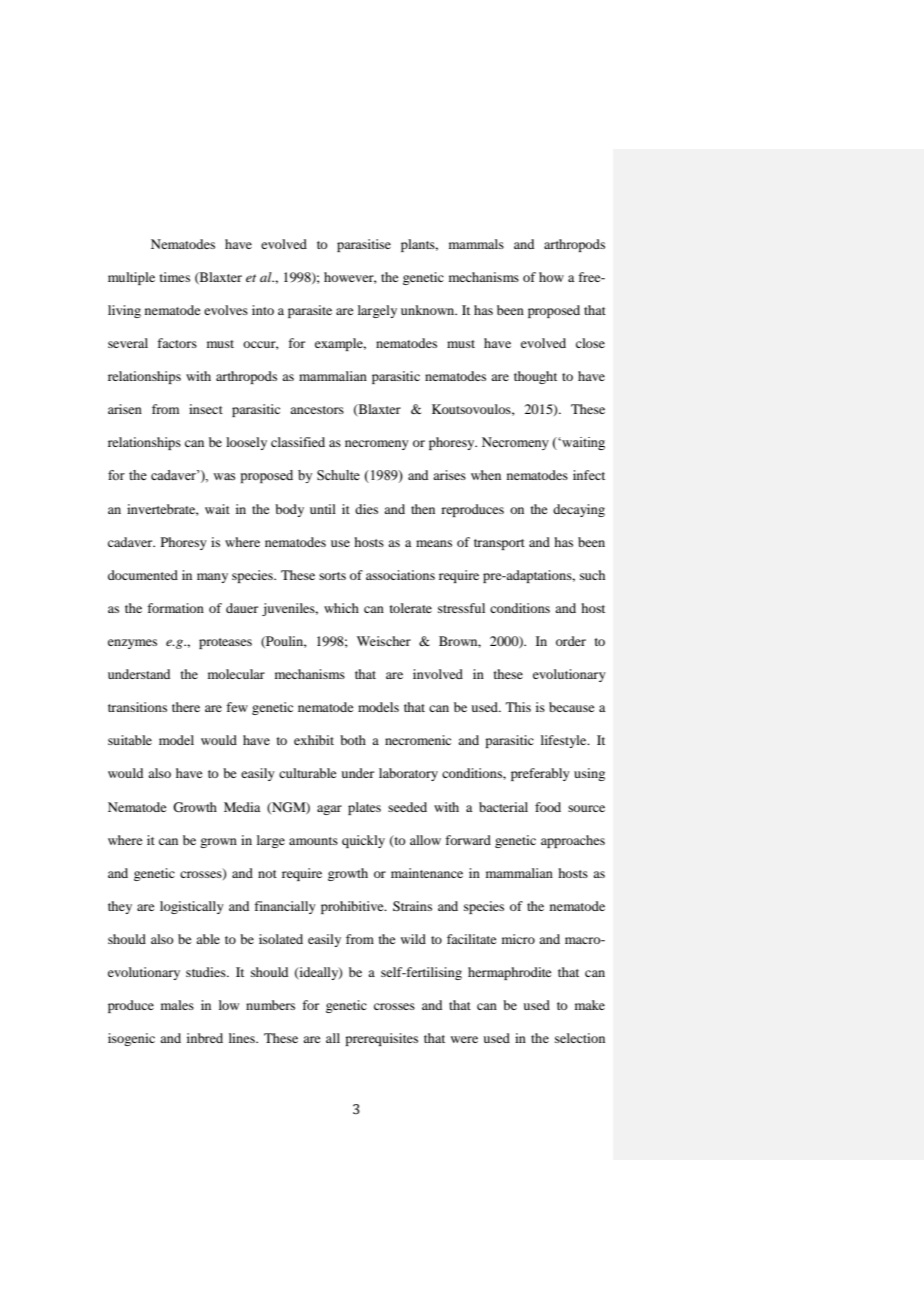 Image resolution: width=924 pixels, height=1309 pixels. What do you see at coordinates (218, 843) in the screenshot?
I see `grown` at bounding box center [218, 843].
